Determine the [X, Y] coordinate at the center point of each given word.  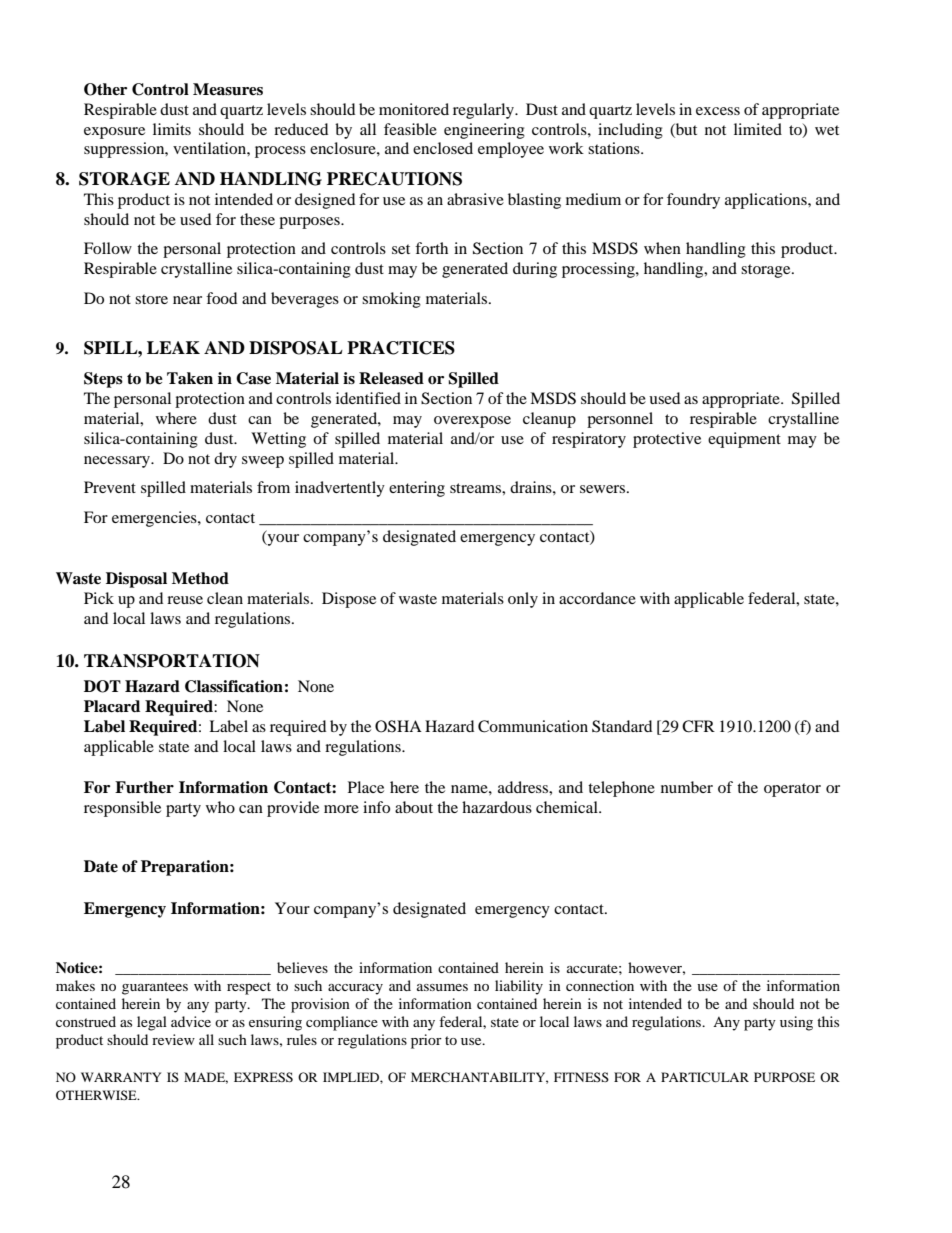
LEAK [173, 347]
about [414, 807]
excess [718, 111]
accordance [597, 598]
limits [172, 129]
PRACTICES [401, 348]
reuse [185, 600]
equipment [744, 440]
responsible [122, 809]
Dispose [349, 600]
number [687, 787]
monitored [414, 109]
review [173, 1039]
